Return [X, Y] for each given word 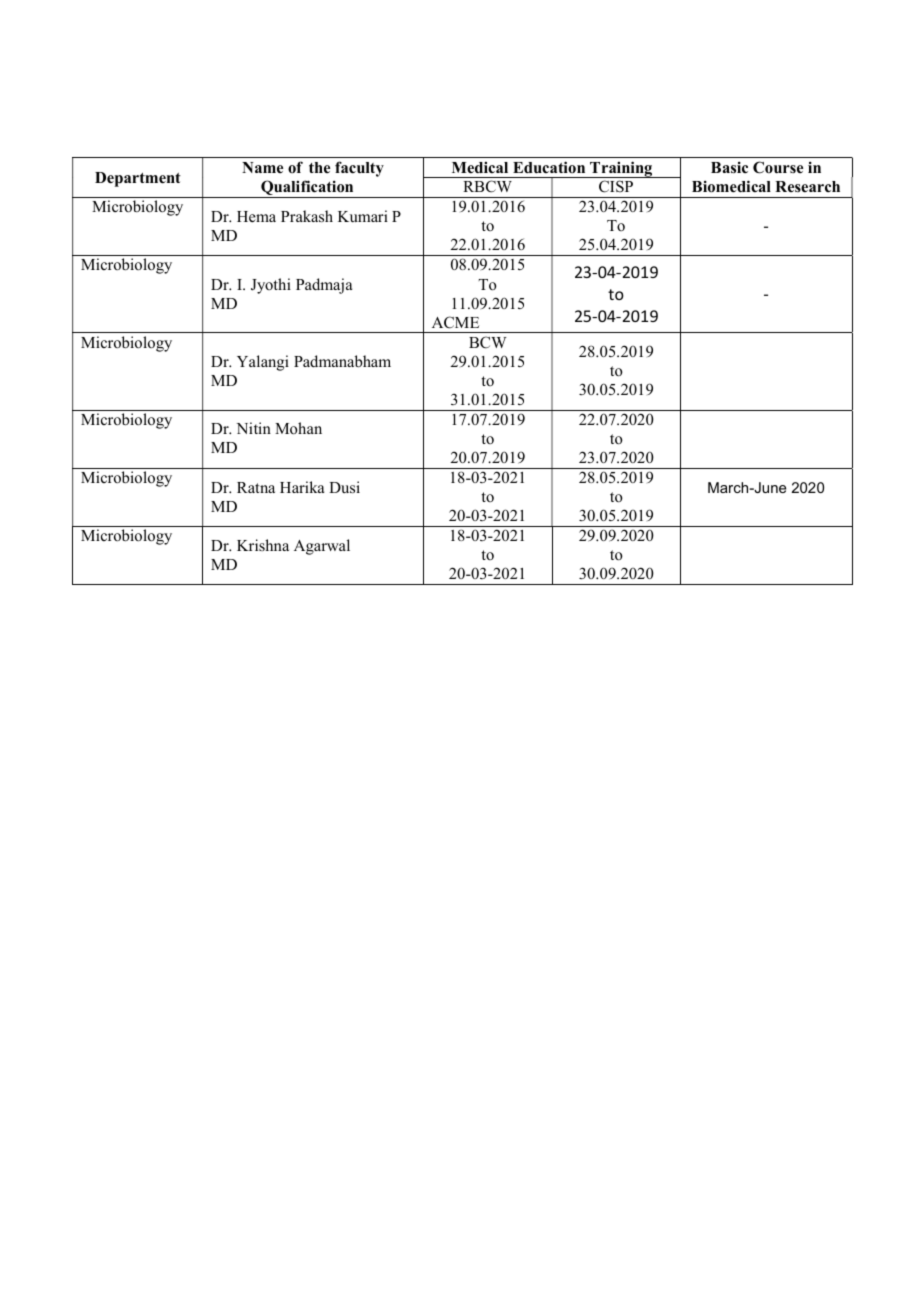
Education [549, 167]
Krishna [263, 545]
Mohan [298, 428]
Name [262, 167]
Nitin [253, 428]
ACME [455, 322]
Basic [729, 167]
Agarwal [322, 547]
